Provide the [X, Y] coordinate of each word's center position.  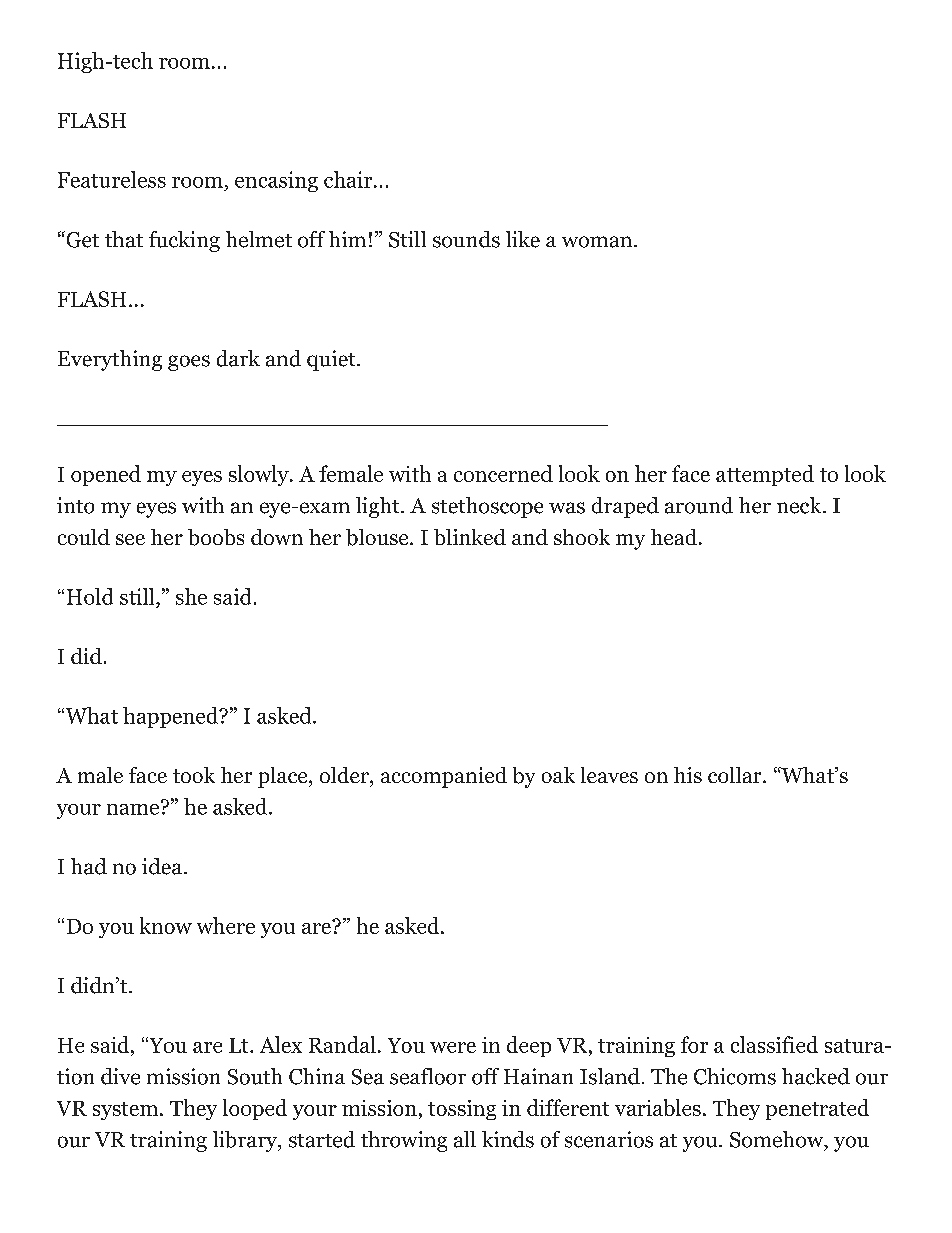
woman [598, 242]
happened [172, 717]
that [124, 239]
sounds [466, 239]
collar [736, 775]
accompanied [444, 777]
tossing [462, 1110]
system [127, 1111]
